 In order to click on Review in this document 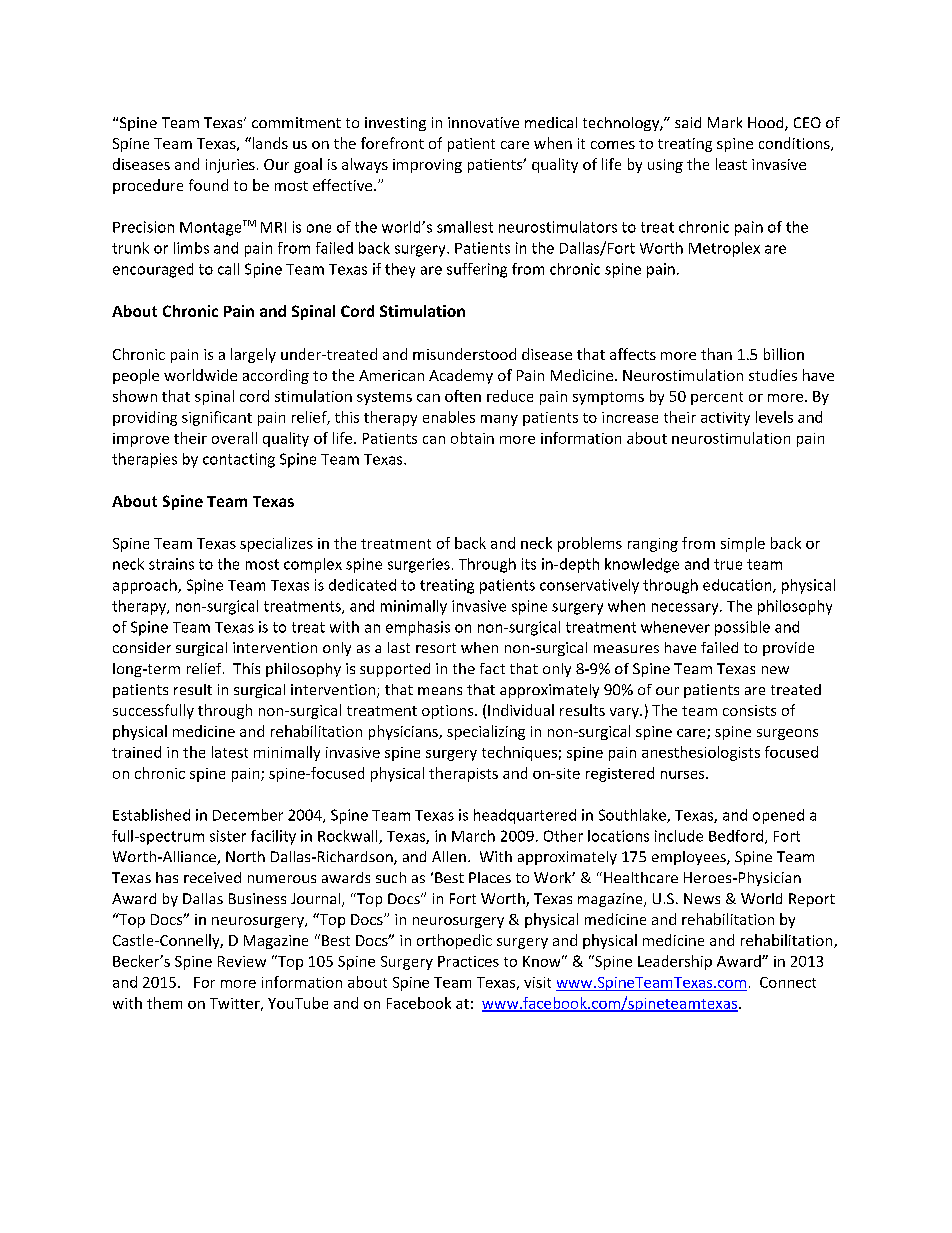, I will do `click(242, 961)`.
